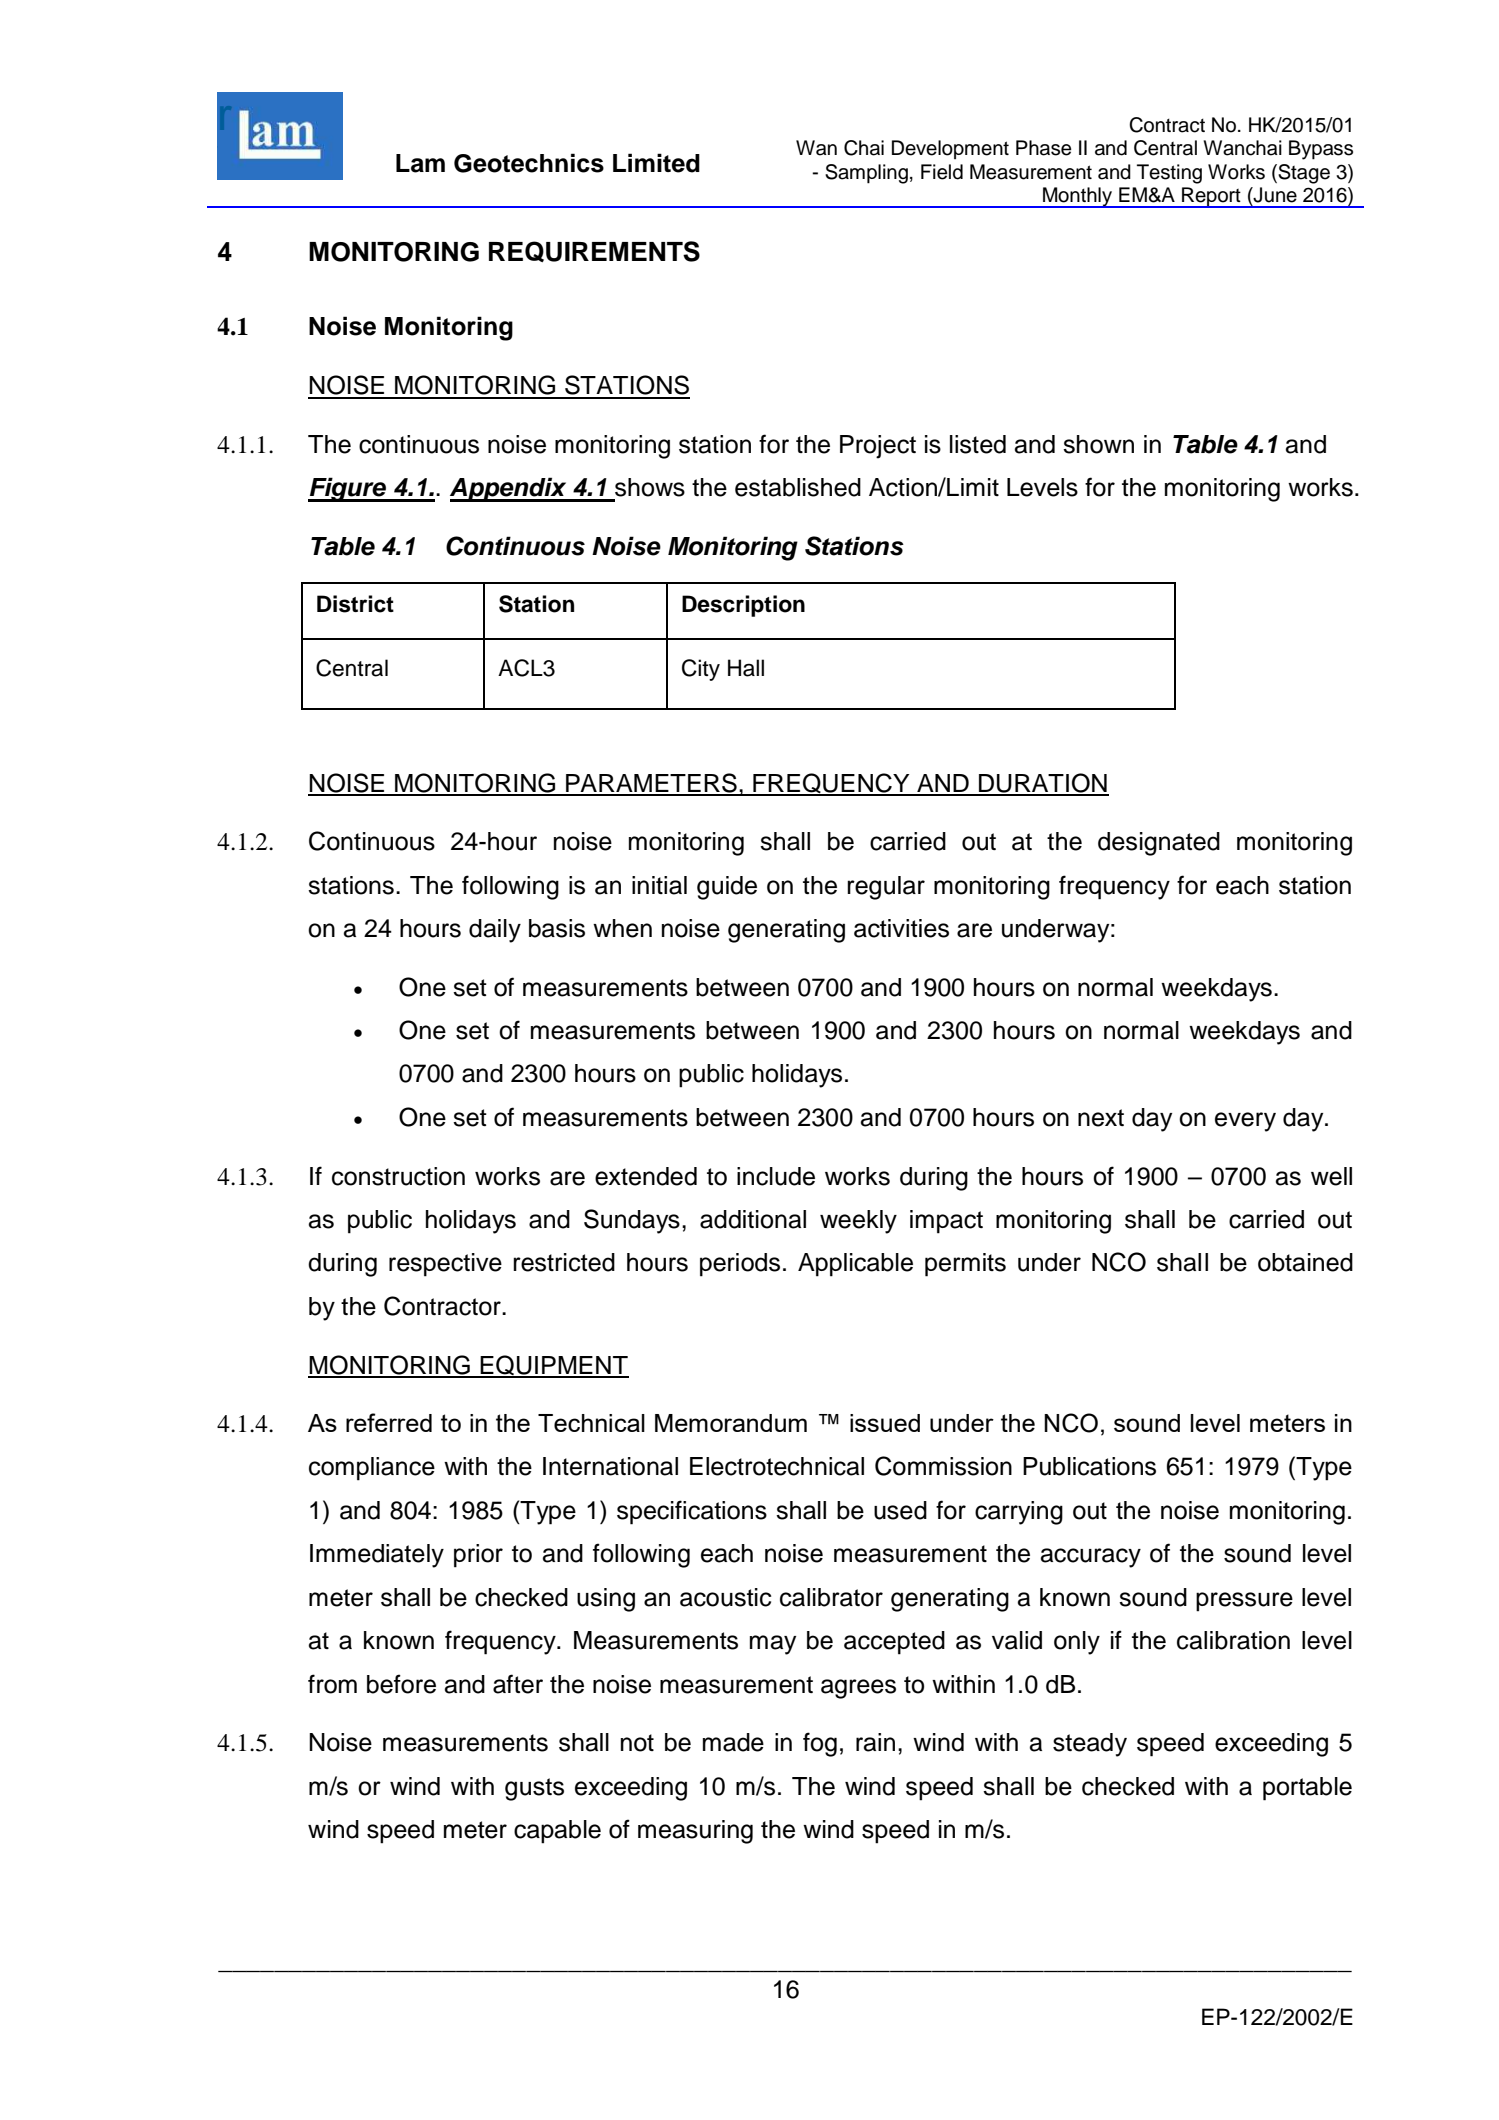 This document has height=2120, width=1499. What do you see at coordinates (534, 1789) in the document?
I see `gusts` at bounding box center [534, 1789].
